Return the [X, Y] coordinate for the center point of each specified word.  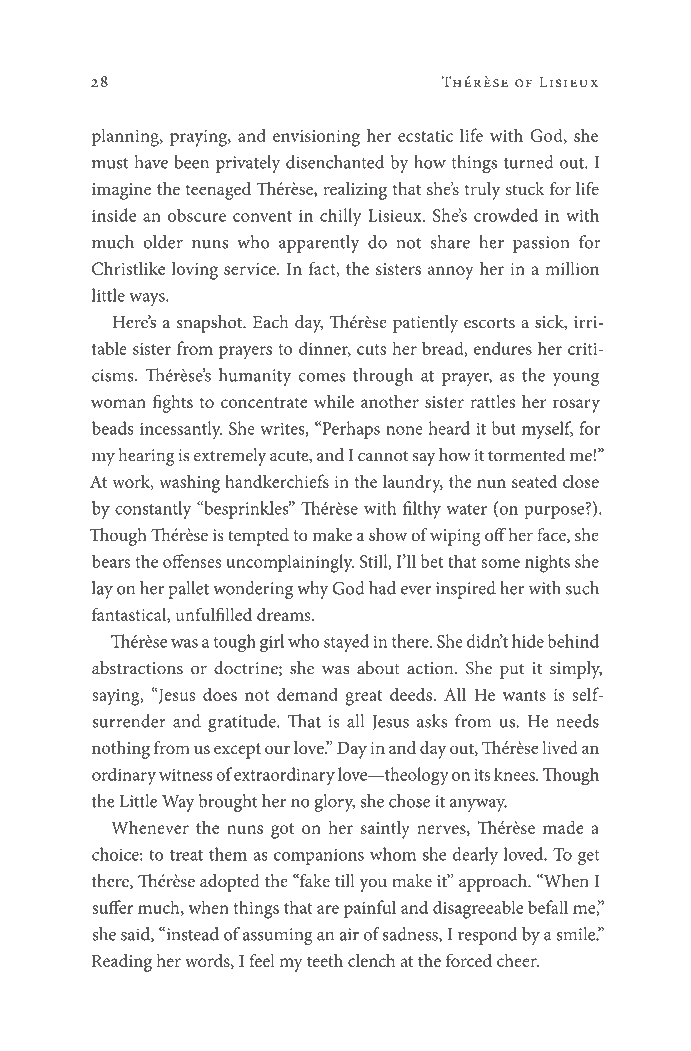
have [151, 162]
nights [547, 563]
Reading [121, 963]
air [349, 934]
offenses [192, 561]
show [388, 535]
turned [529, 162]
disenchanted [335, 162]
